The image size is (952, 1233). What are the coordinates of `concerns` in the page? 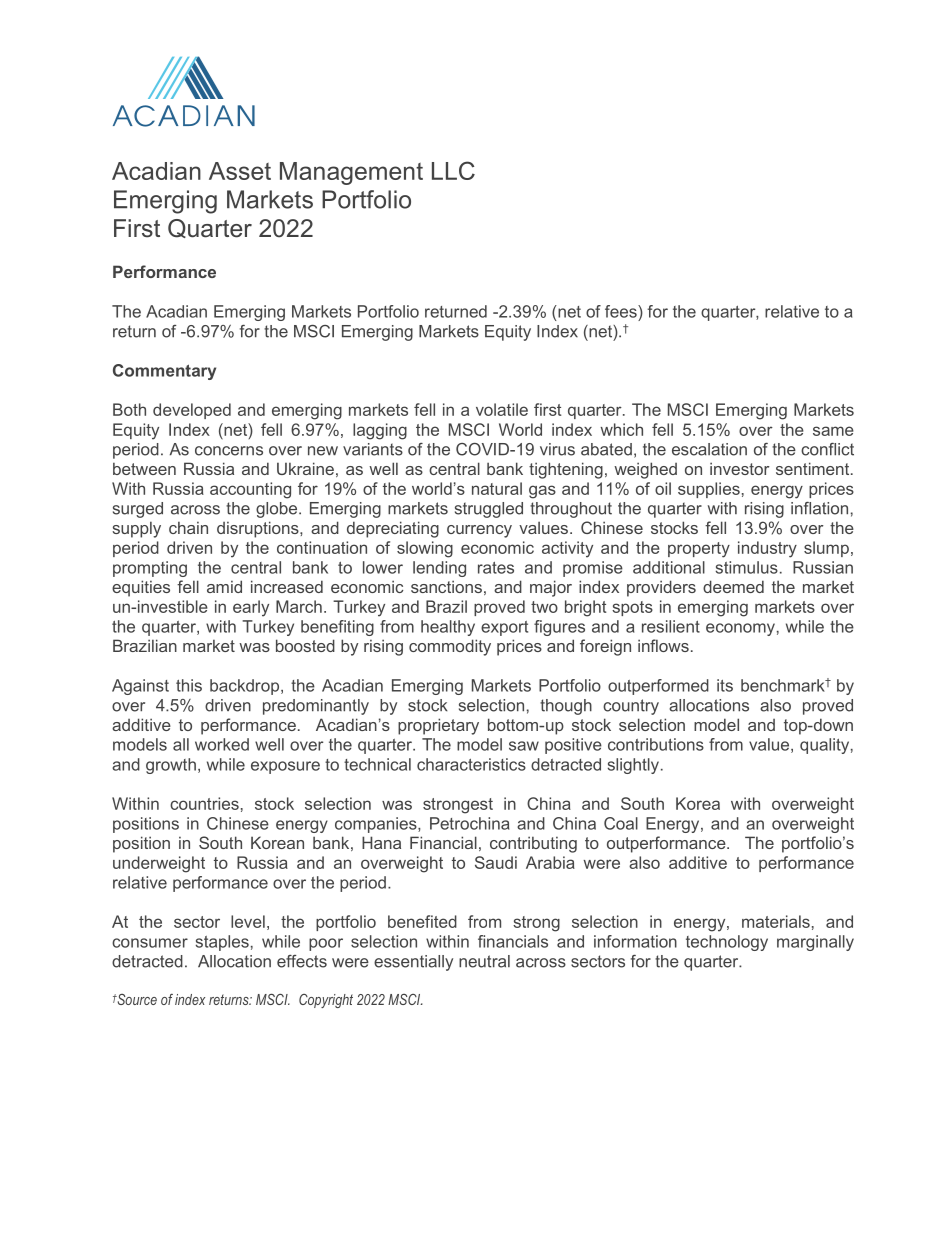 It's located at (229, 451).
